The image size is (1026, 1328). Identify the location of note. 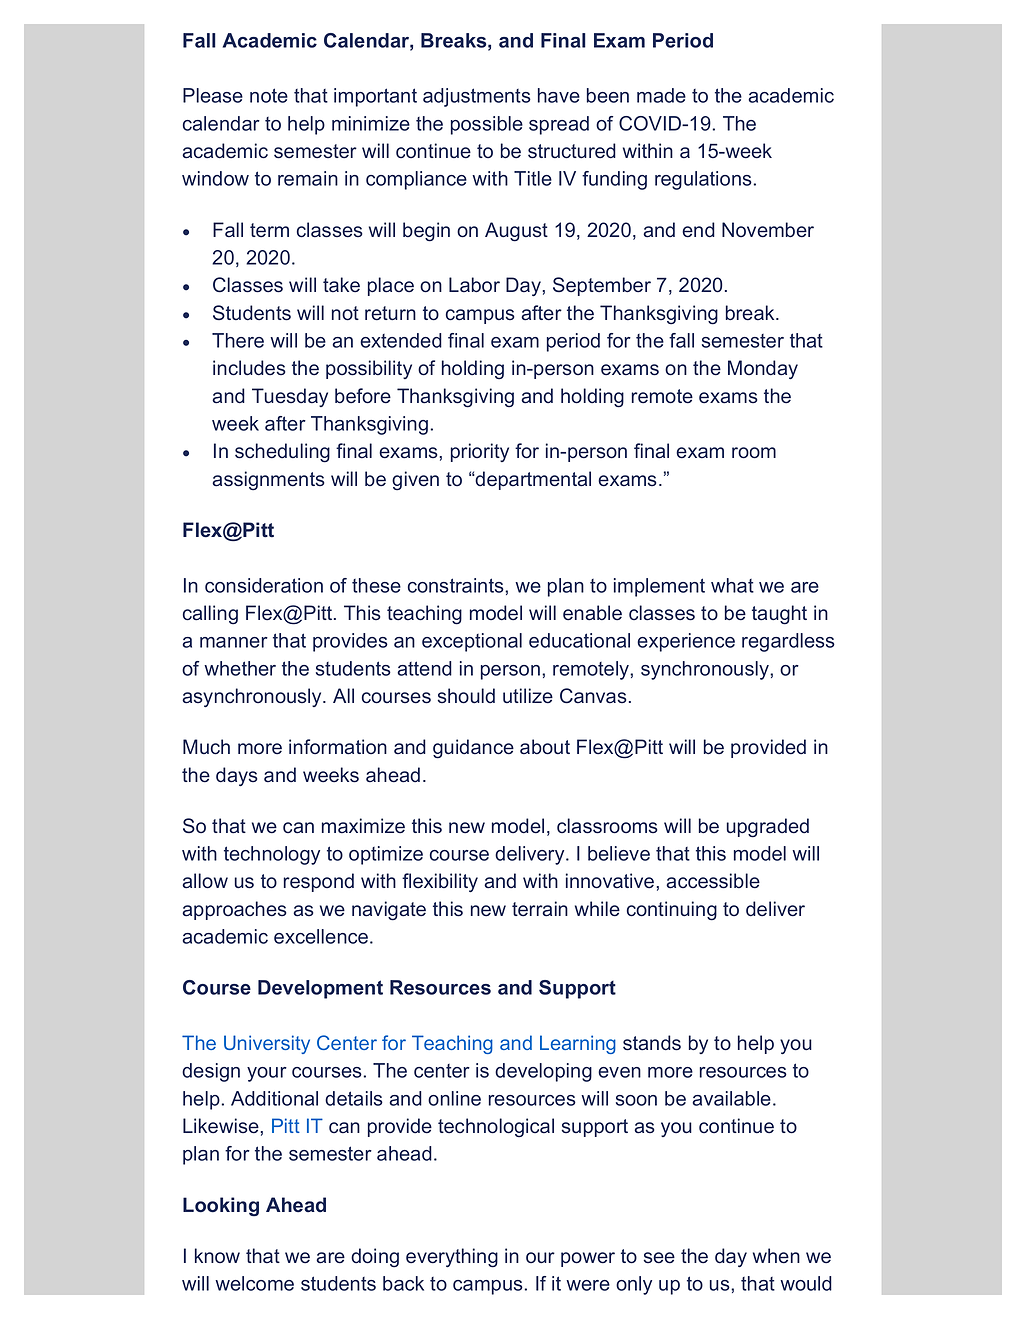
(269, 95).
